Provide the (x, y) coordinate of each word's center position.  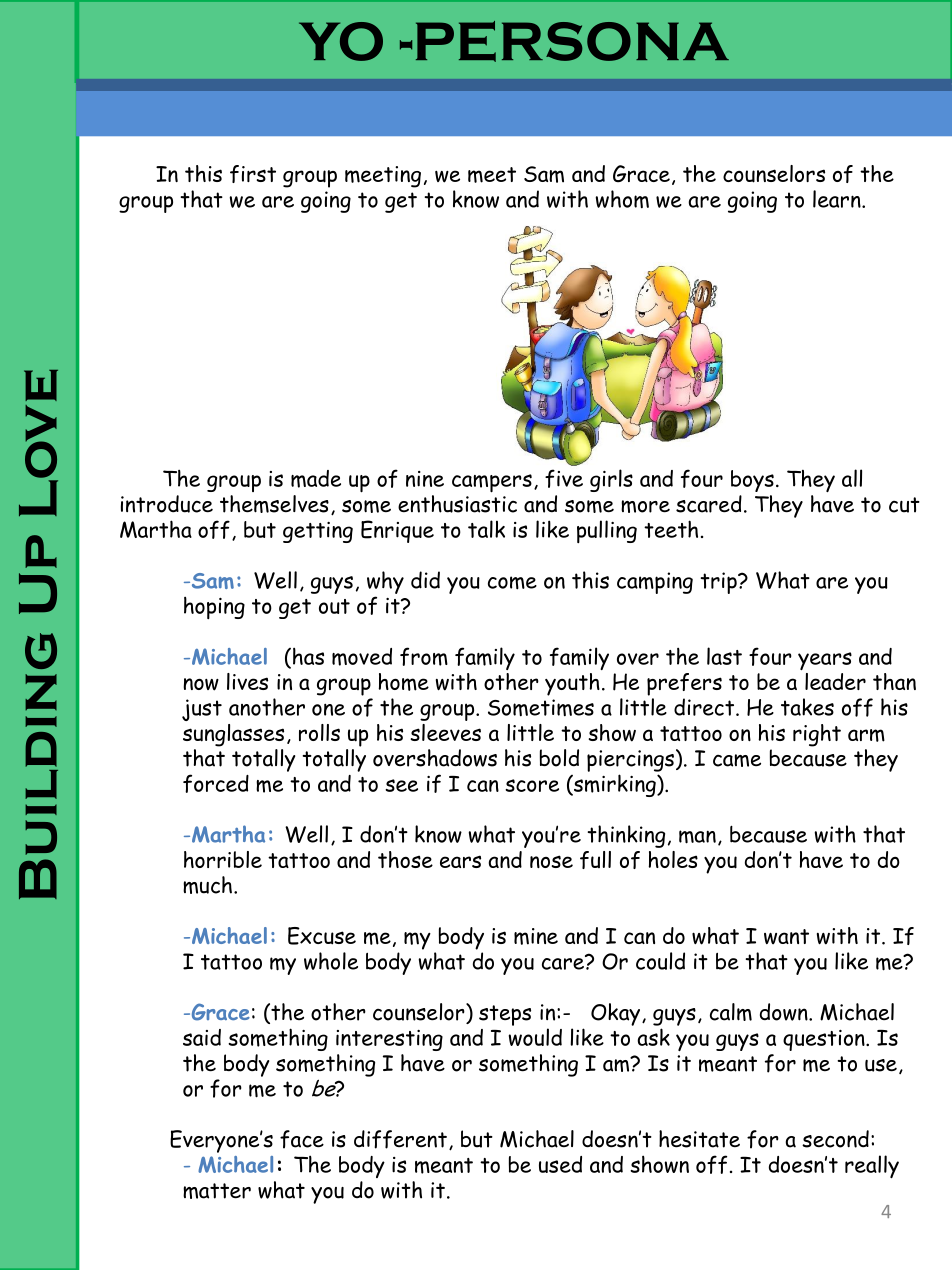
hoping (214, 608)
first (253, 174)
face (302, 1139)
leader (835, 681)
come (512, 583)
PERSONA (572, 41)
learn (838, 199)
